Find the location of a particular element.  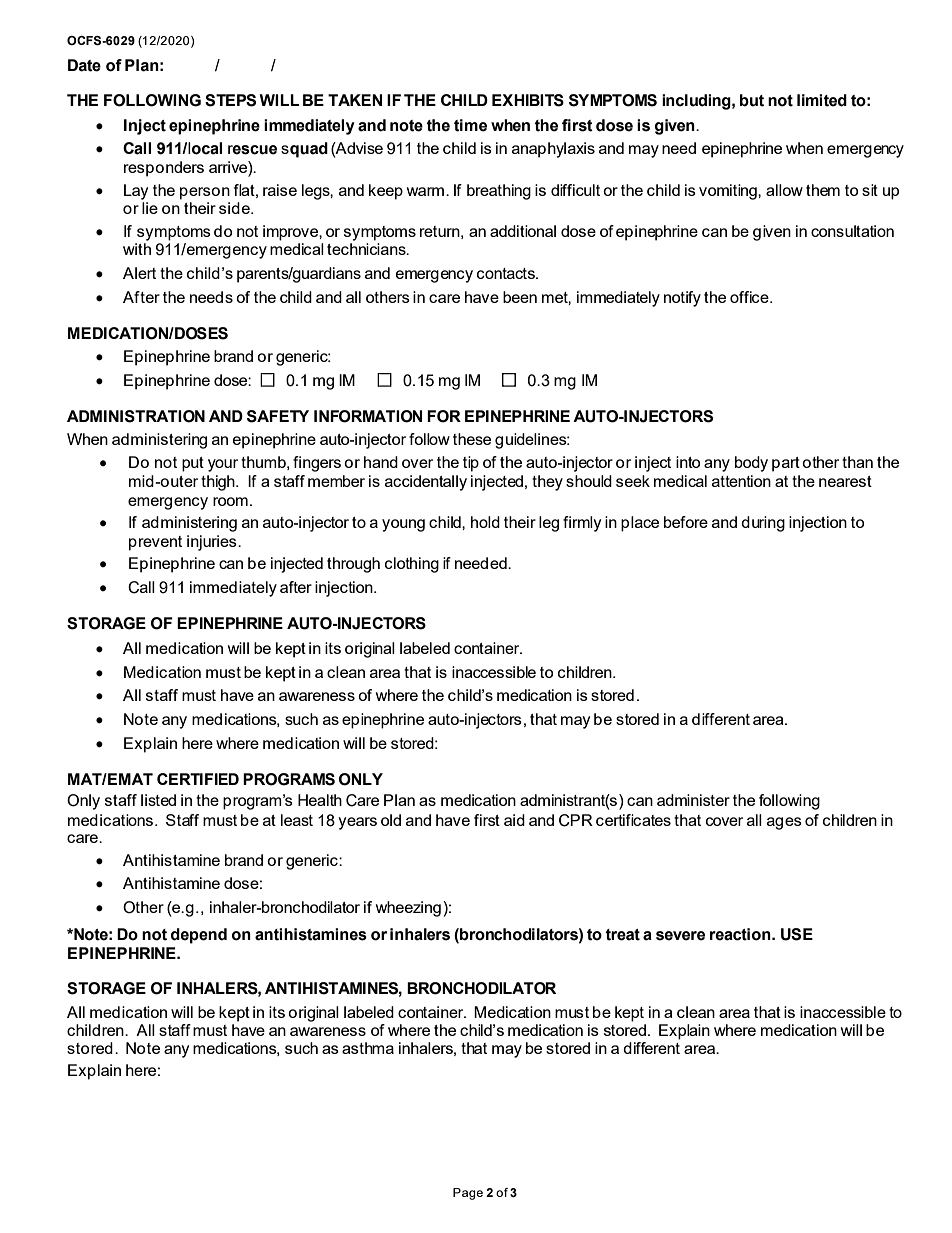

STEPS is located at coordinates (230, 100).
